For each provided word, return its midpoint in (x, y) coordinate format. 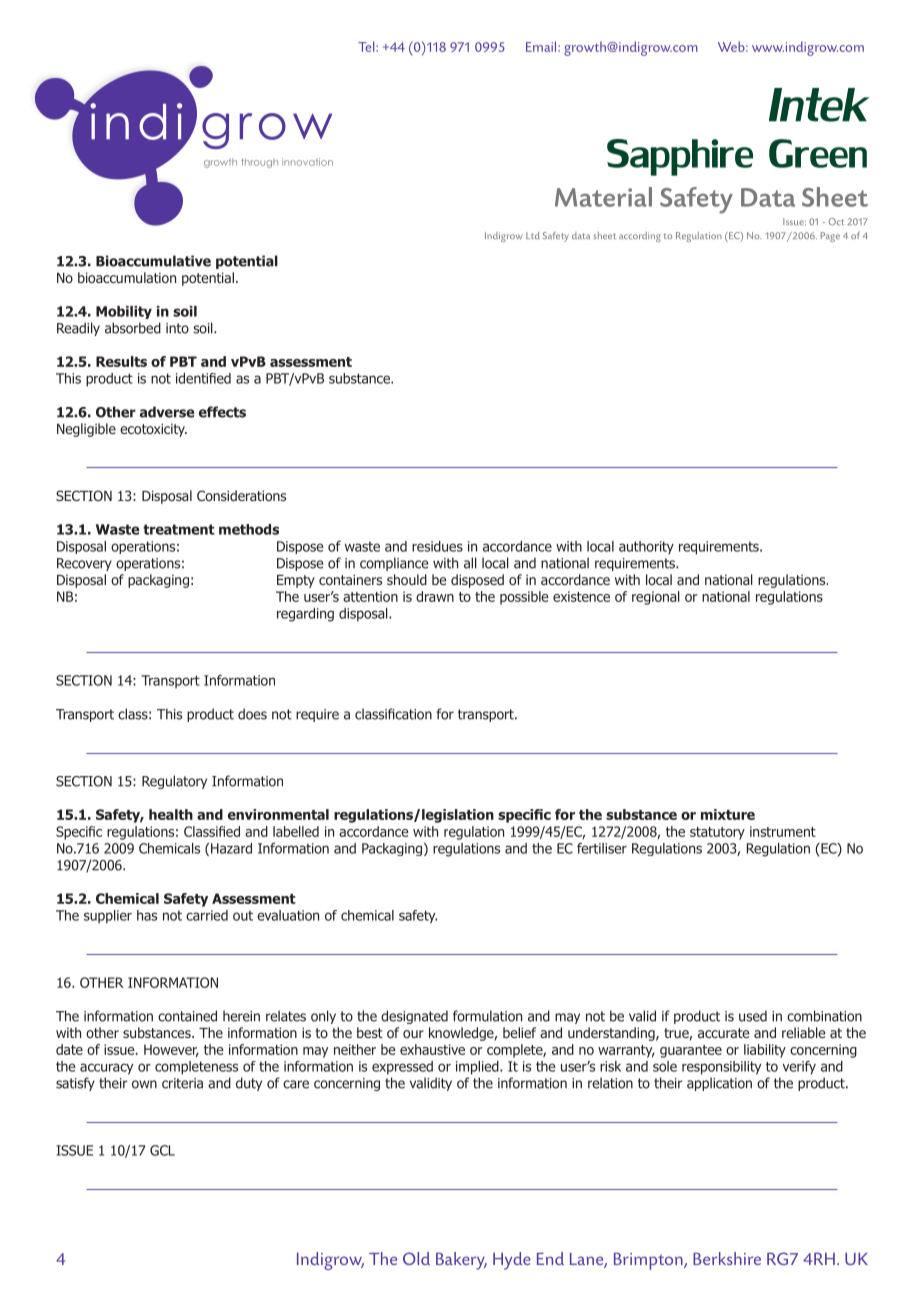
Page (830, 237)
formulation (487, 1016)
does (252, 714)
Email (542, 46)
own (144, 1084)
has (147, 915)
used (753, 1016)
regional (656, 598)
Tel (367, 46)
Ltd (533, 235)
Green (818, 153)
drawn (435, 596)
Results (121, 361)
